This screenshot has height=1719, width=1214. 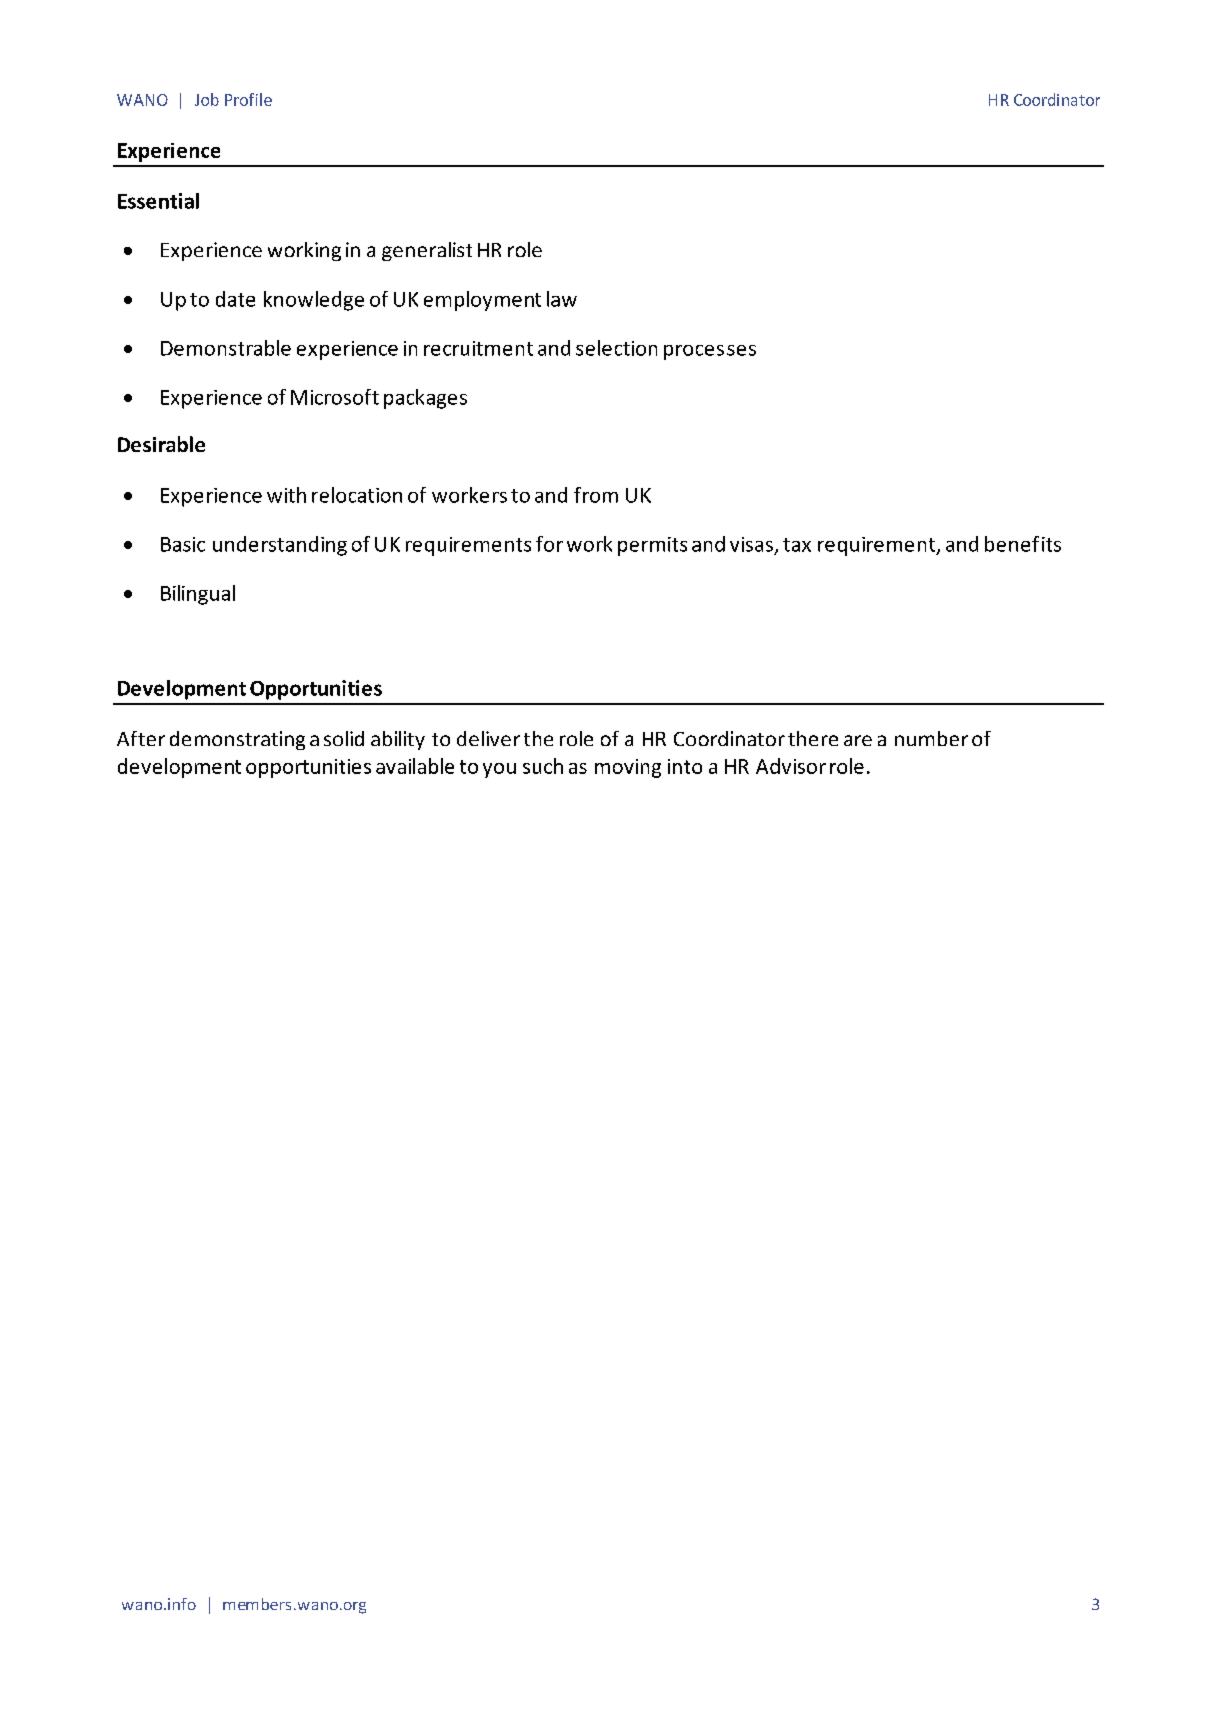 I want to click on law, so click(x=562, y=299).
